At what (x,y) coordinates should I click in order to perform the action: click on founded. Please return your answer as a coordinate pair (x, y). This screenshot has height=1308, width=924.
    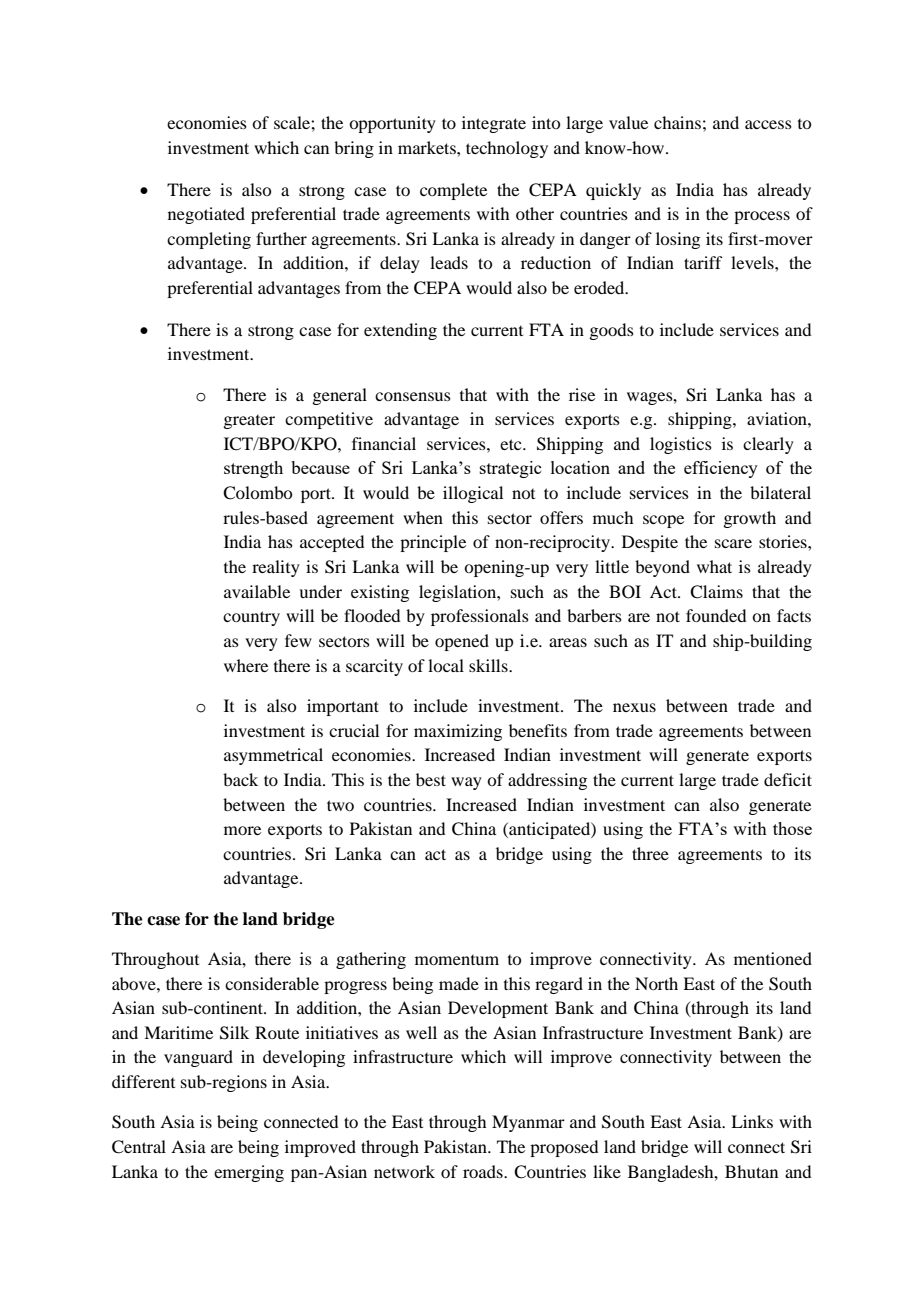
    Looking at the image, I should click on (716, 615).
